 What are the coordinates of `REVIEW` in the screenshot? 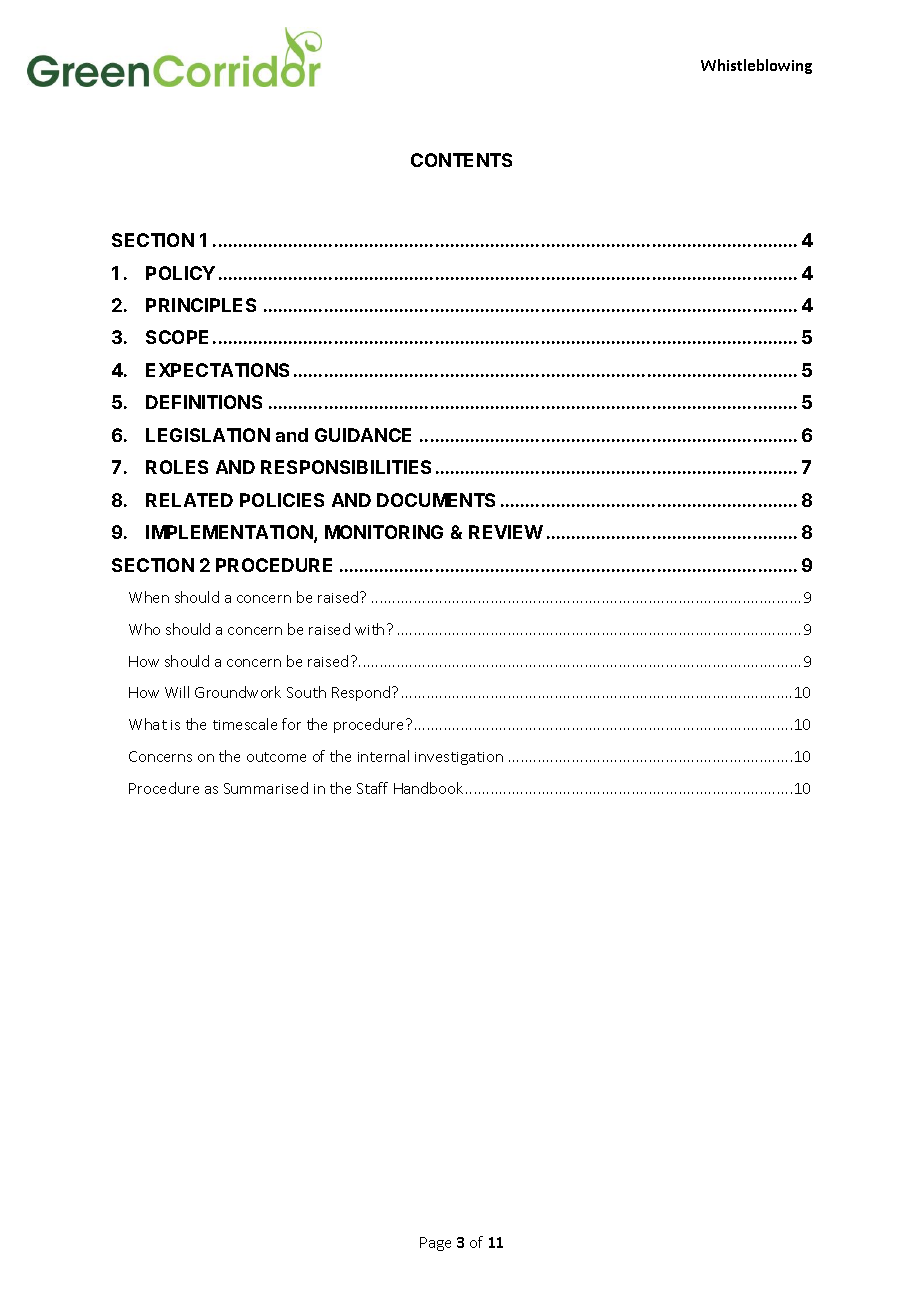 It's located at (506, 532).
